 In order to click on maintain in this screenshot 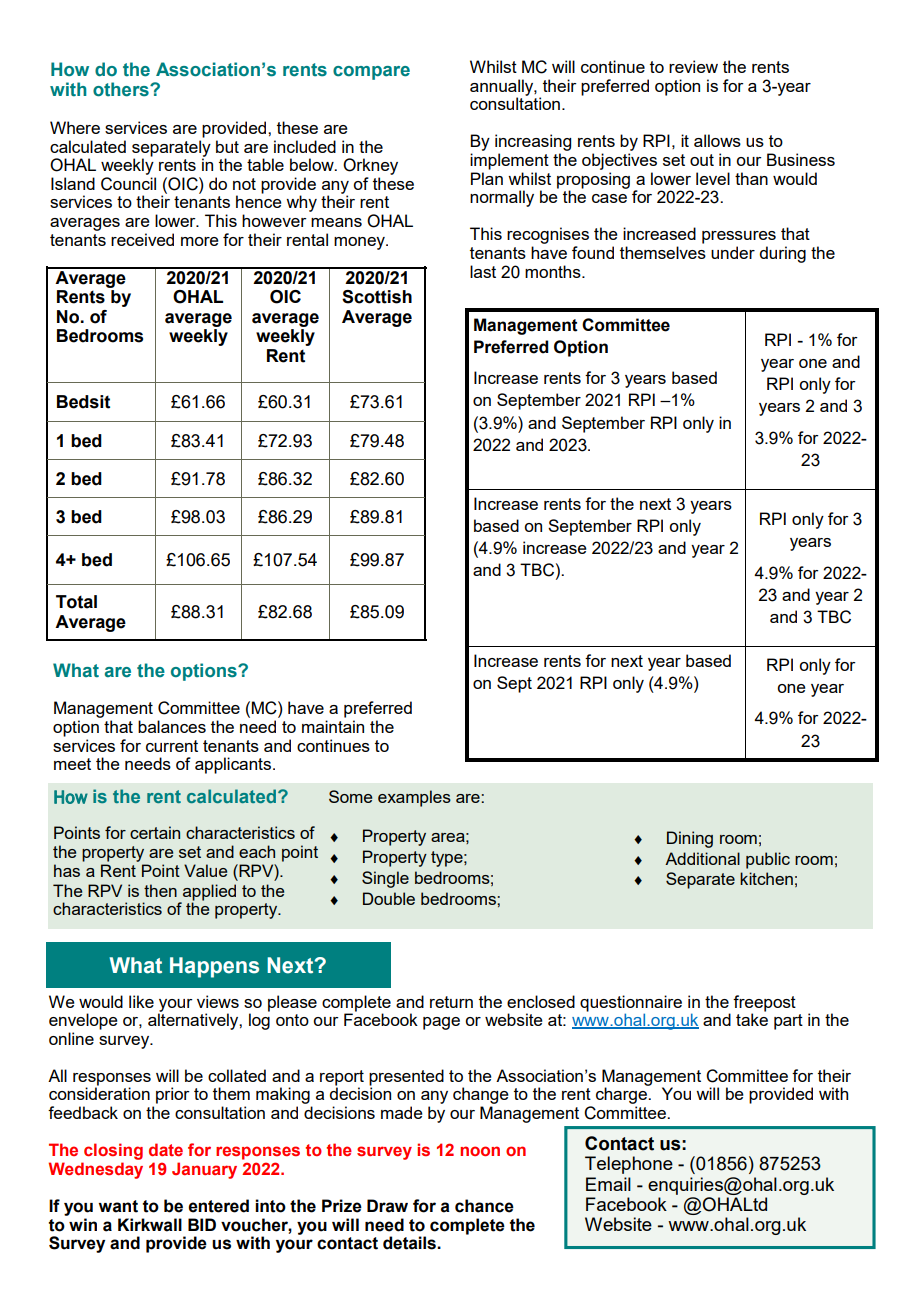, I will do `click(333, 726)`.
